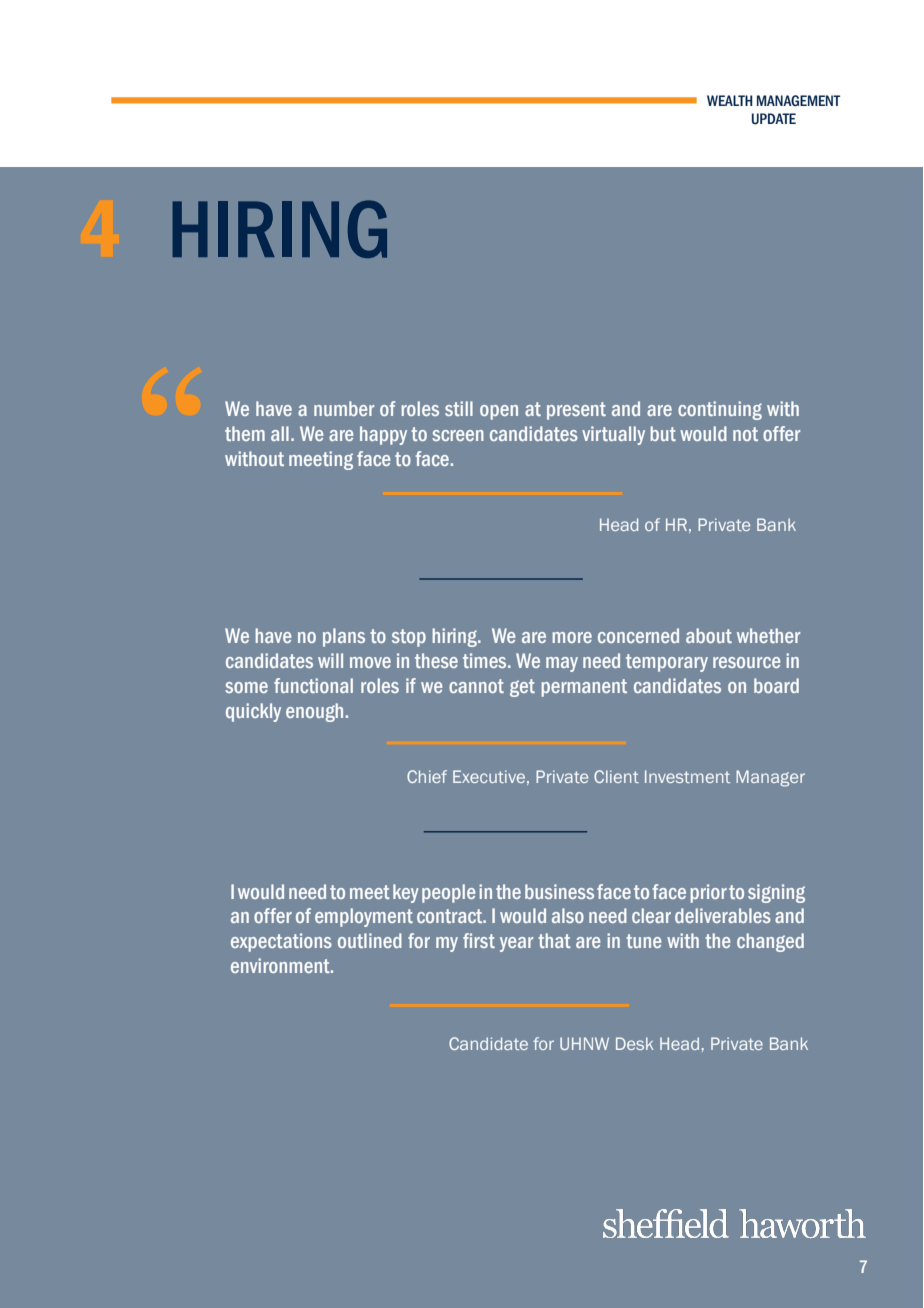 This image has height=1308, width=924. I want to click on number, so click(344, 408).
